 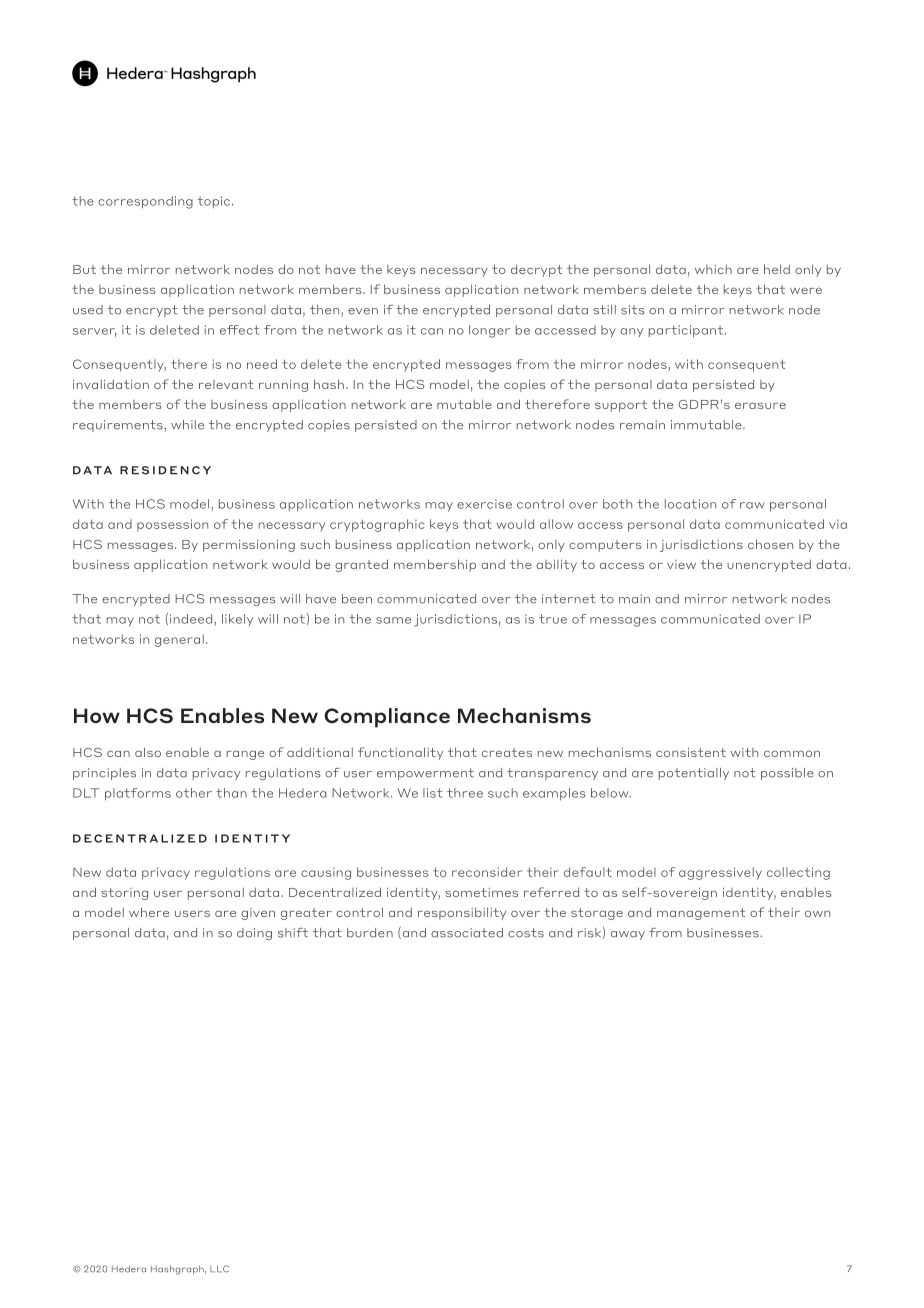 What do you see at coordinates (149, 912) in the screenshot?
I see `where` at bounding box center [149, 912].
